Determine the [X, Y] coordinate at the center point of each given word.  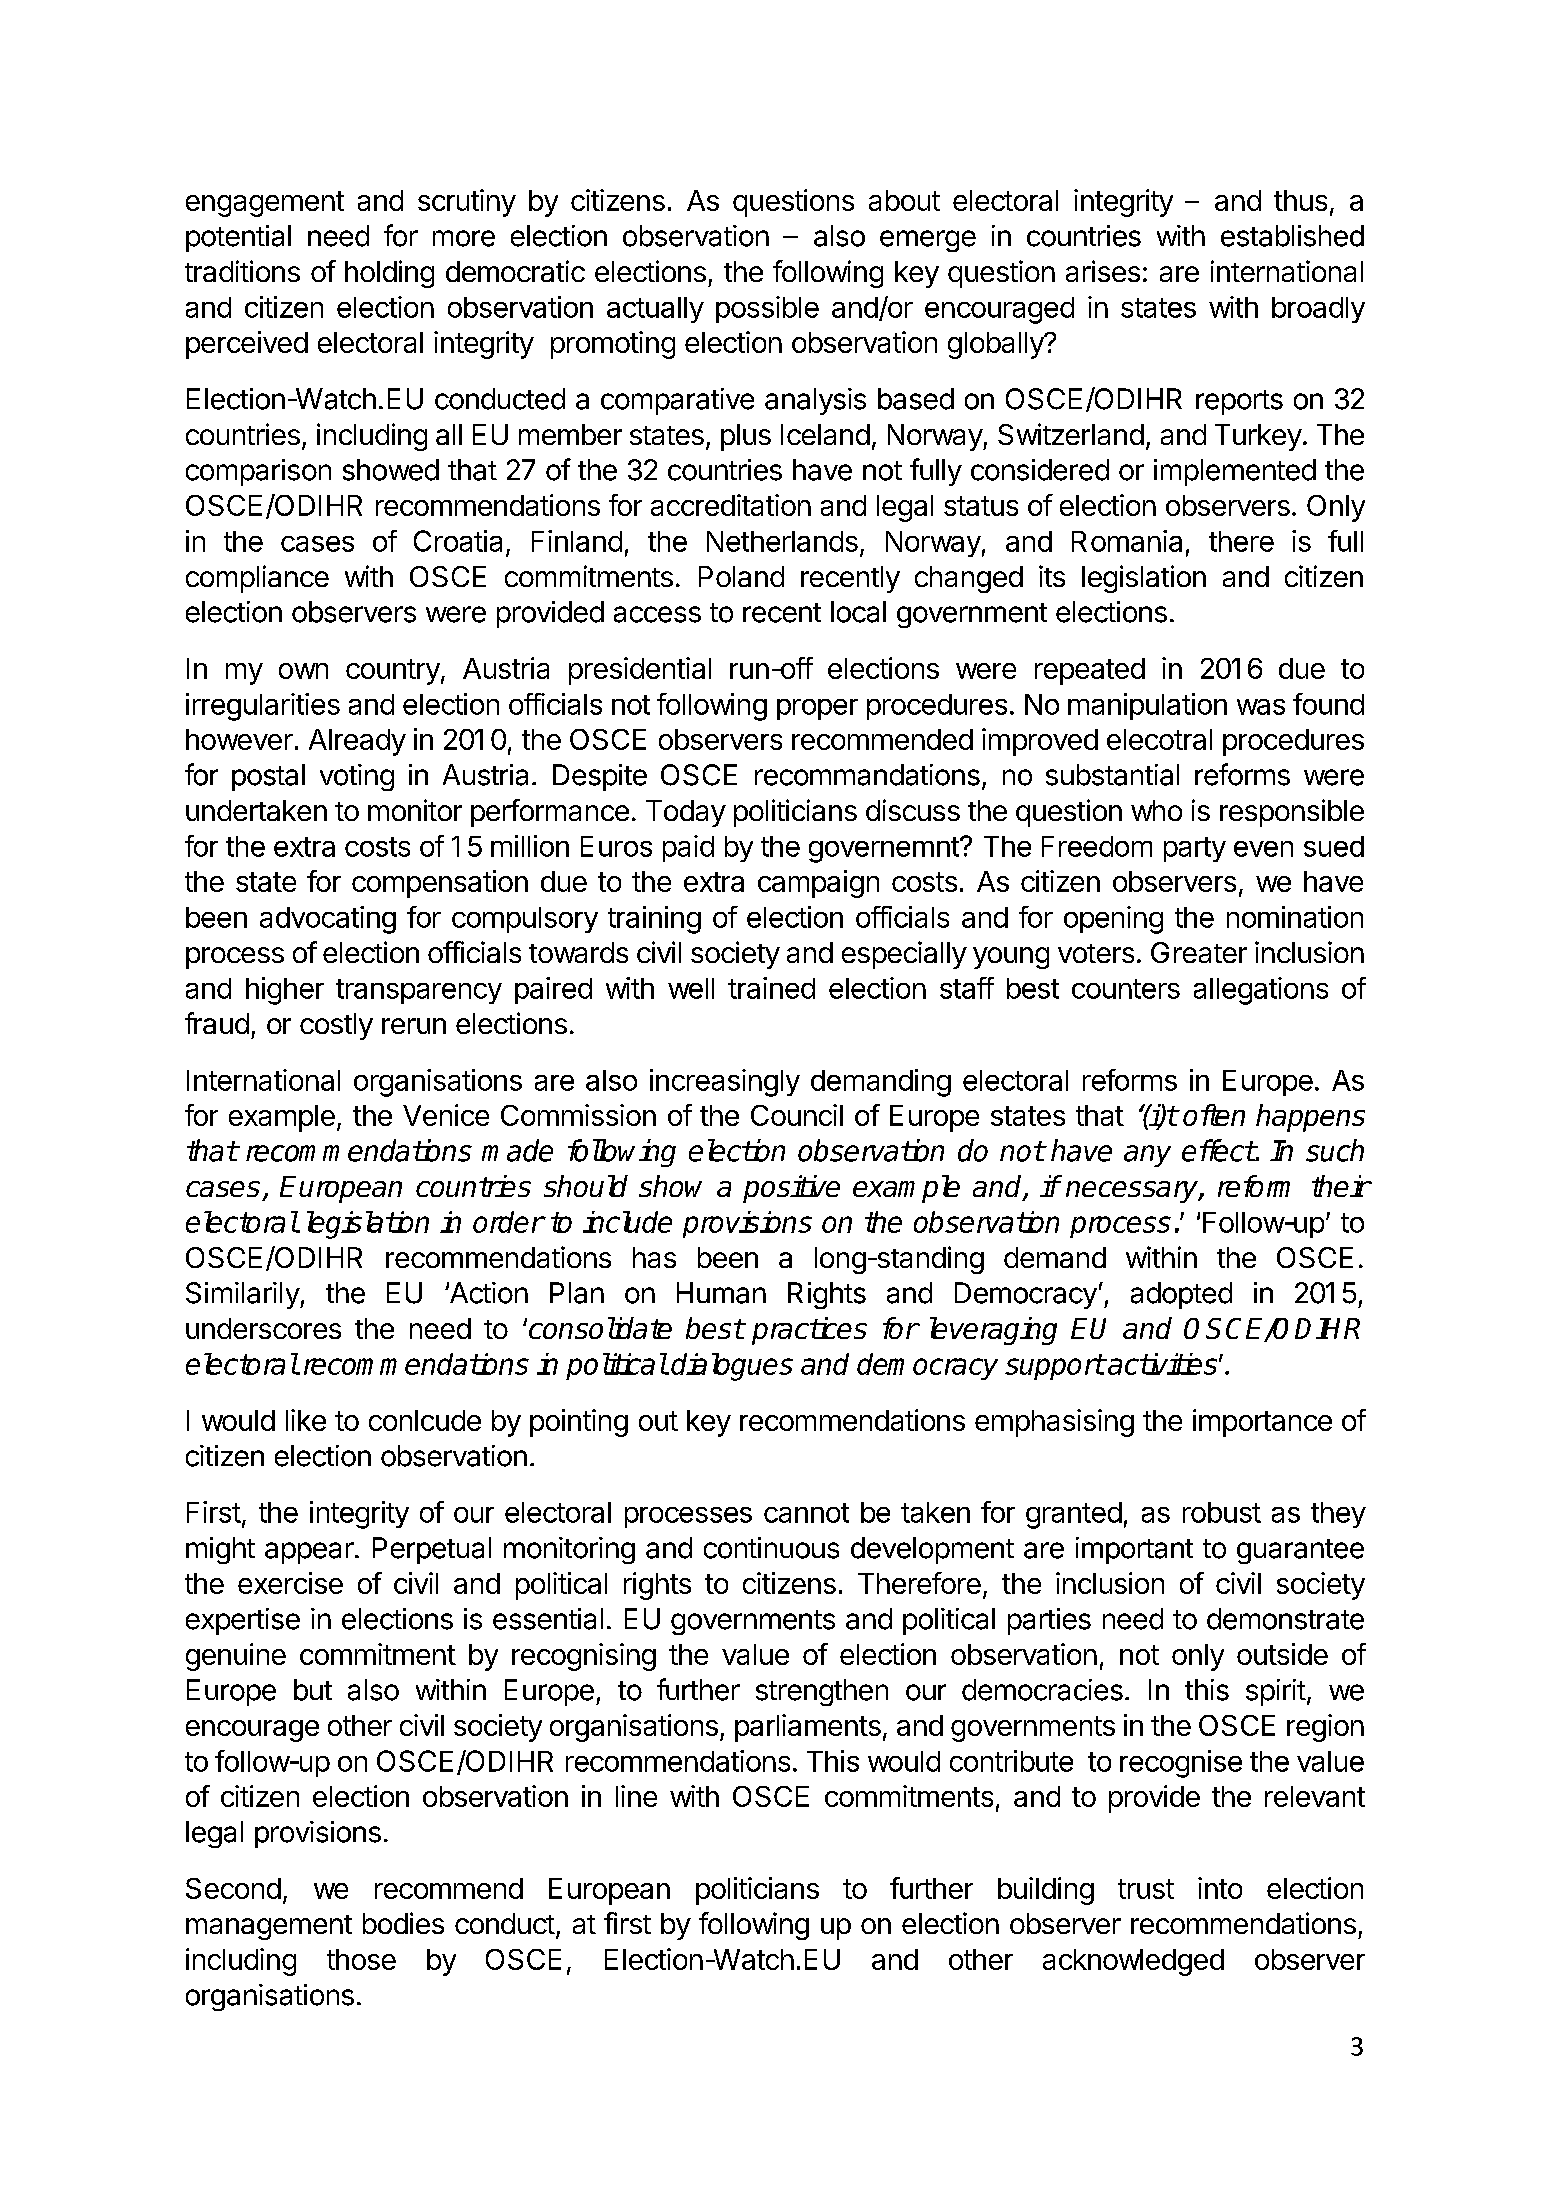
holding [389, 274]
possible [767, 309]
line [636, 1796]
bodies [403, 1923]
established [1292, 236]
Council [797, 1115]
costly [336, 1026]
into [1220, 1888]
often [1214, 1115]
